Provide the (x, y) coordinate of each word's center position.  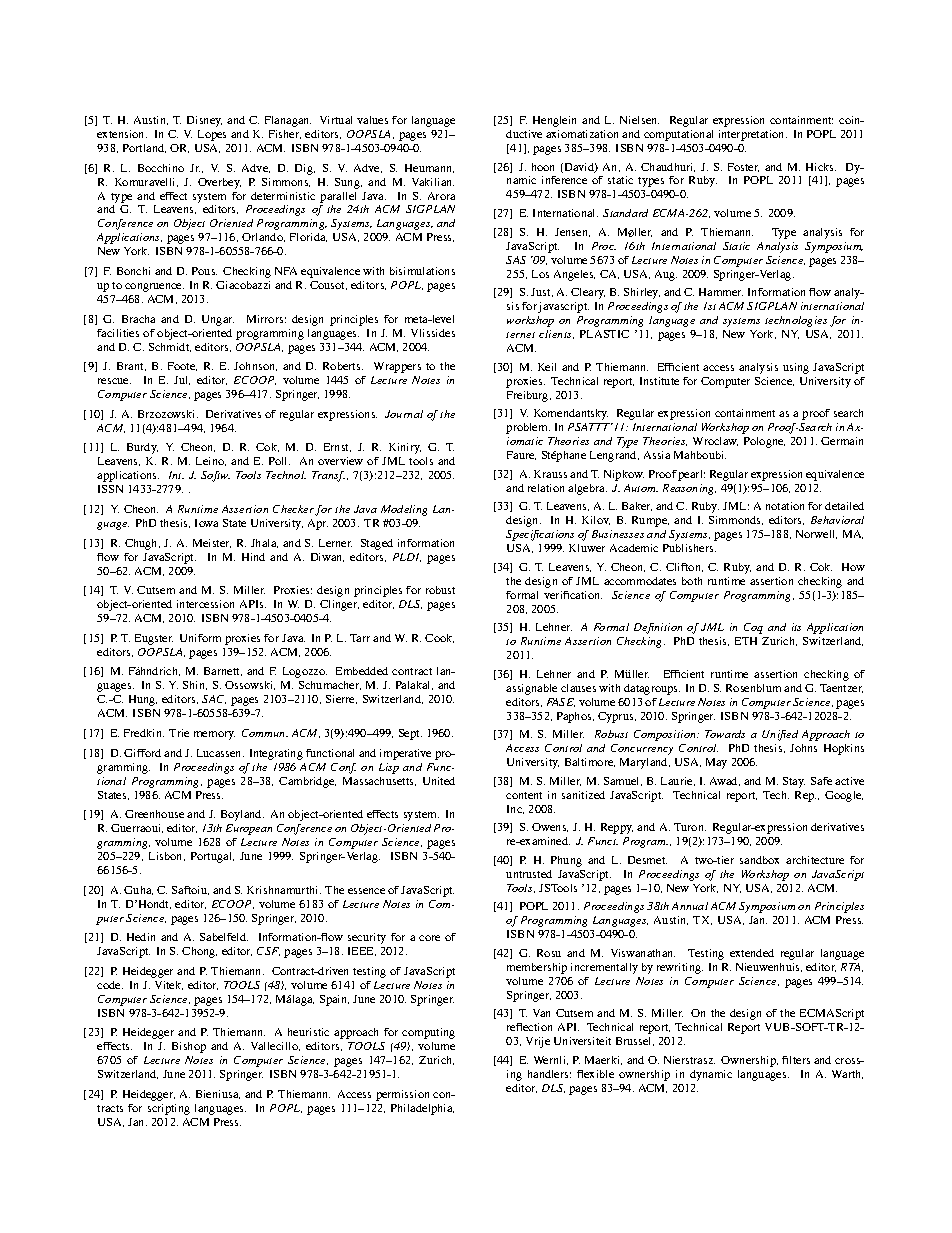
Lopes (212, 135)
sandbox (759, 860)
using (796, 368)
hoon (543, 167)
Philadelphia (422, 1109)
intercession (205, 604)
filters (796, 1060)
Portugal (212, 857)
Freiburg (529, 396)
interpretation (753, 135)
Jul (182, 380)
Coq (753, 628)
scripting (169, 1109)
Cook (439, 638)
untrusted (529, 874)
